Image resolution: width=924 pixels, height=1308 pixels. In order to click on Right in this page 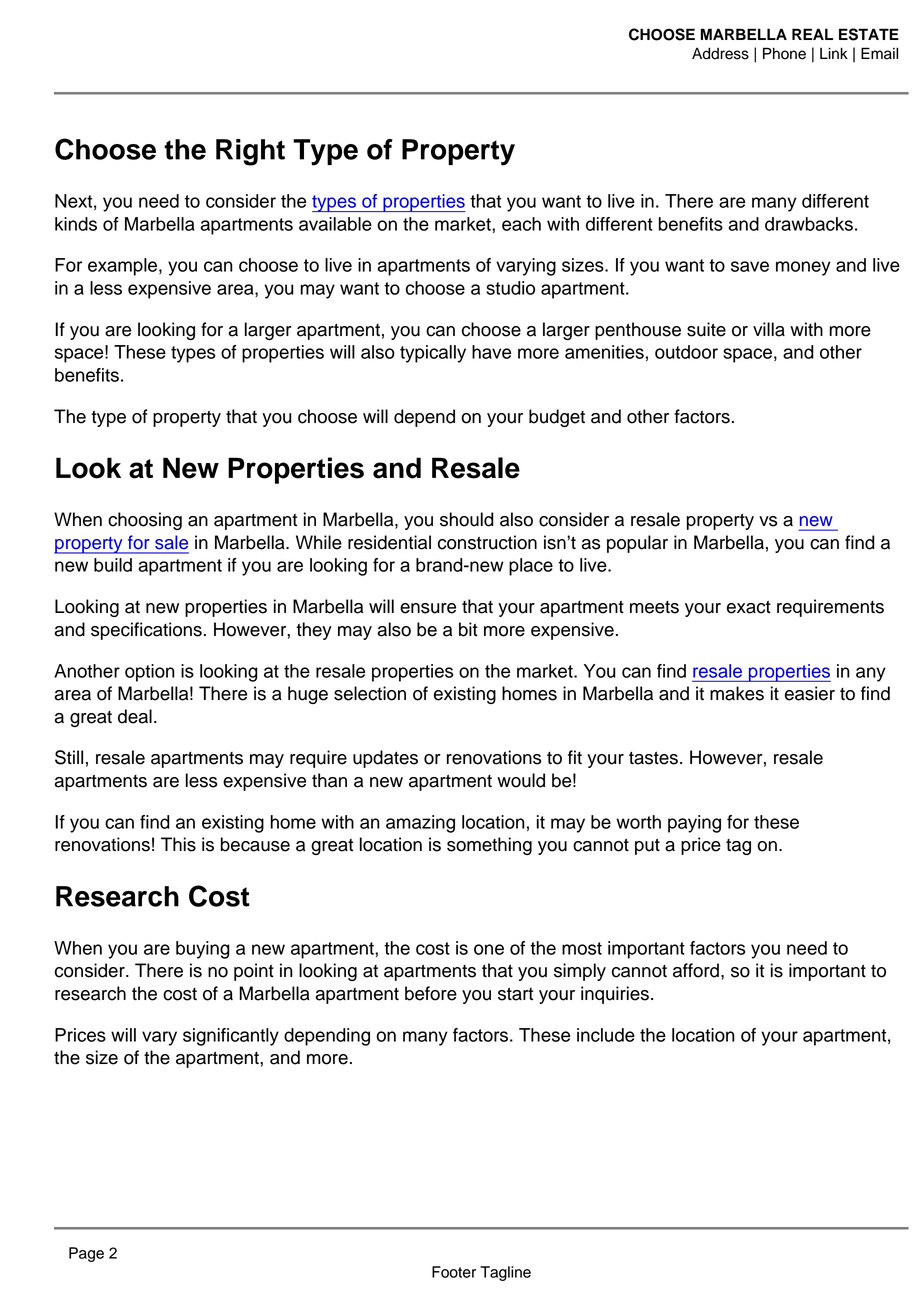, I will do `click(250, 152)`.
